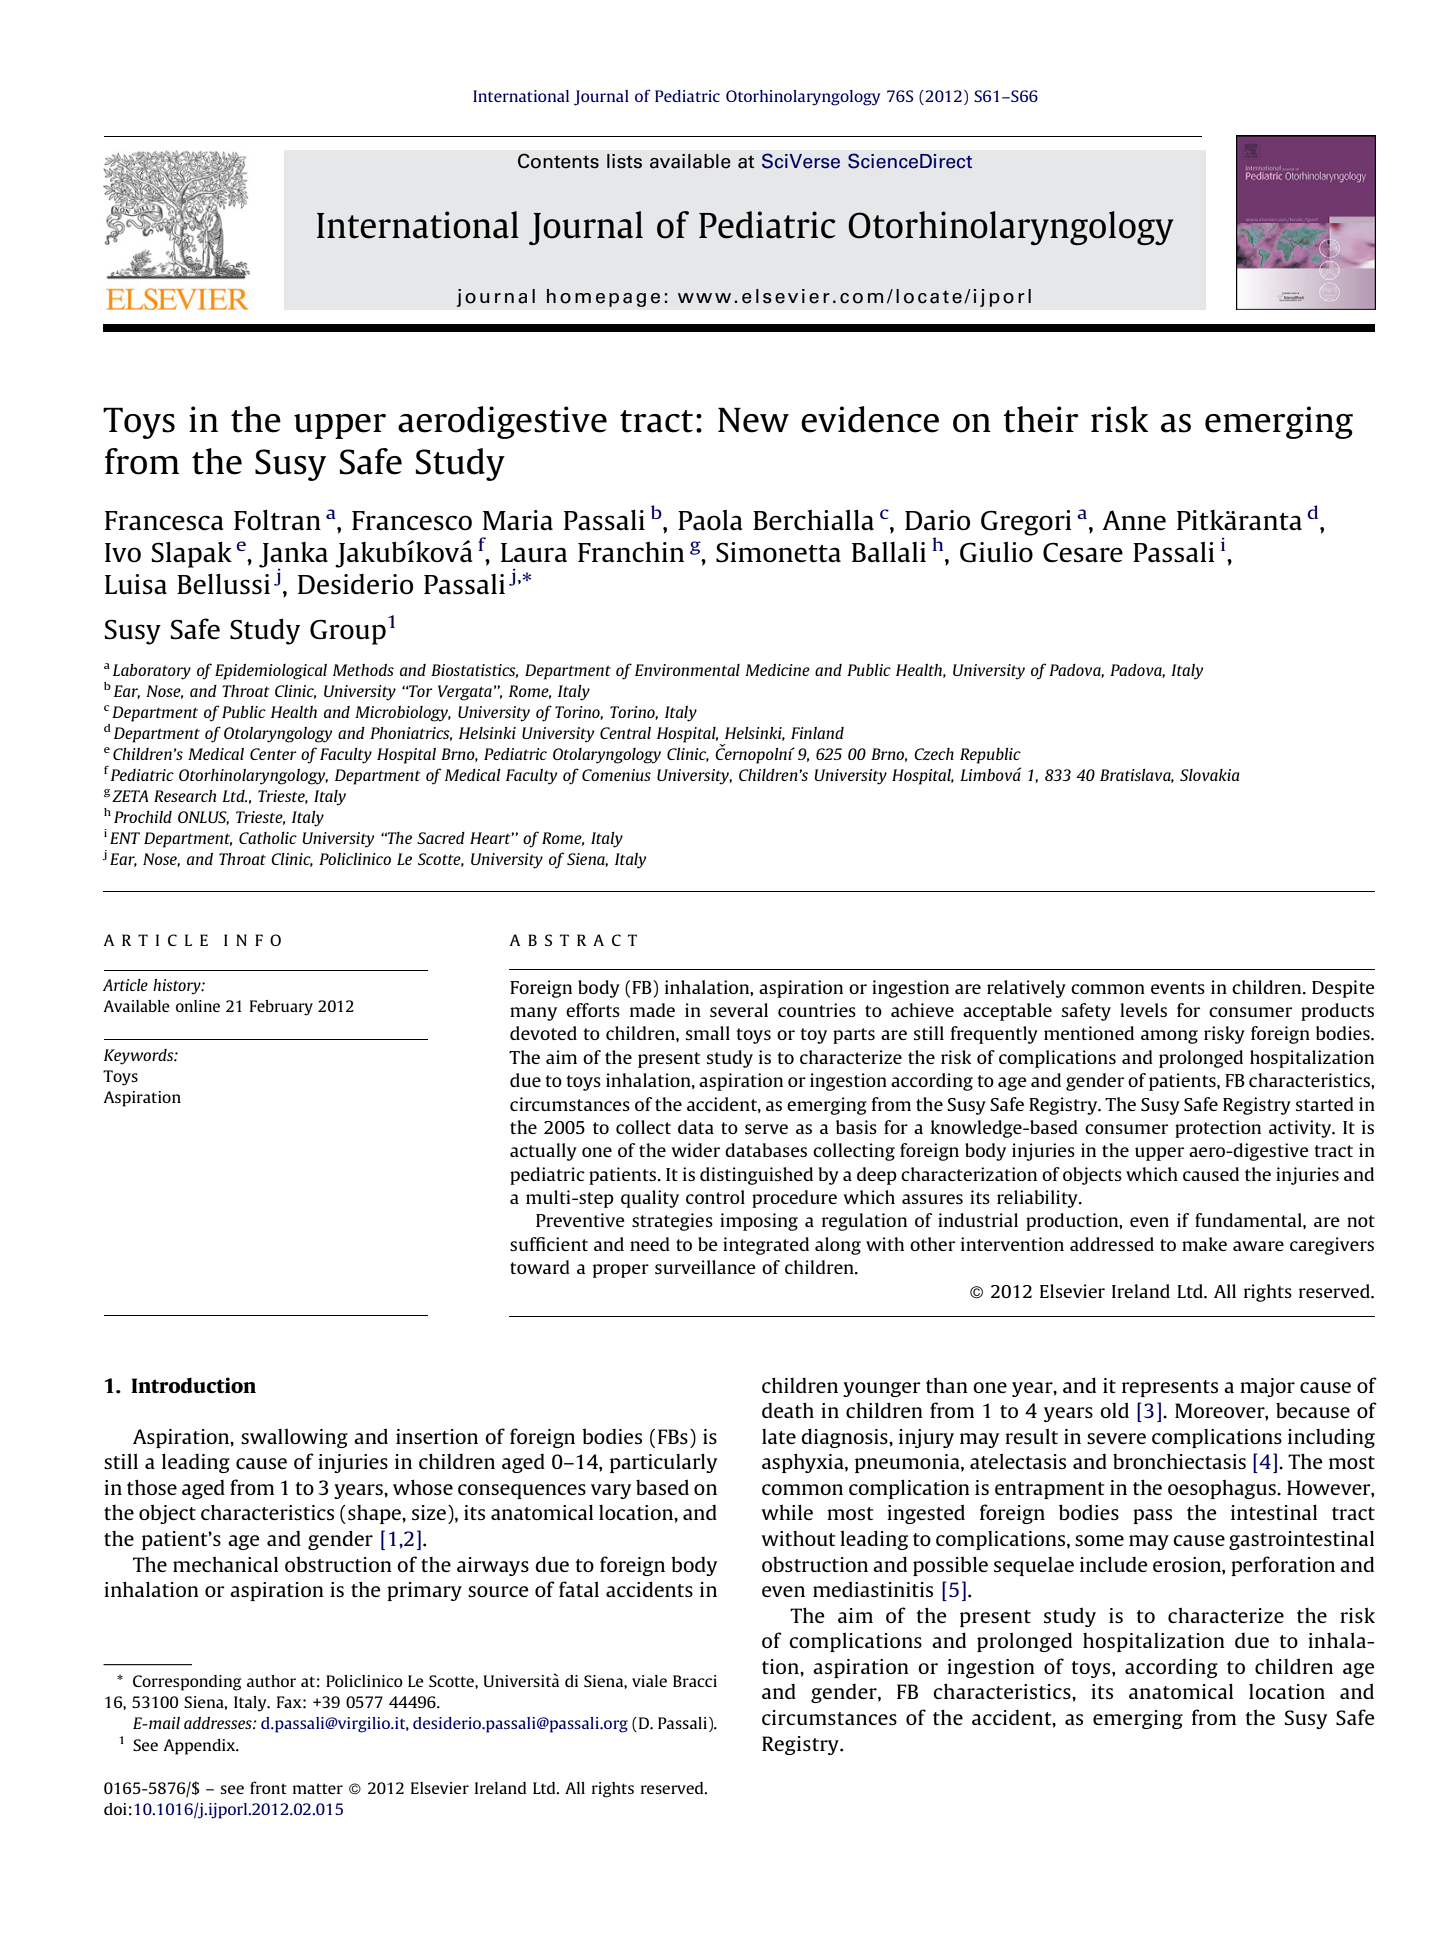 This screenshot has height=1940, width=1455. What do you see at coordinates (710, 520) in the screenshot?
I see `Paola` at bounding box center [710, 520].
